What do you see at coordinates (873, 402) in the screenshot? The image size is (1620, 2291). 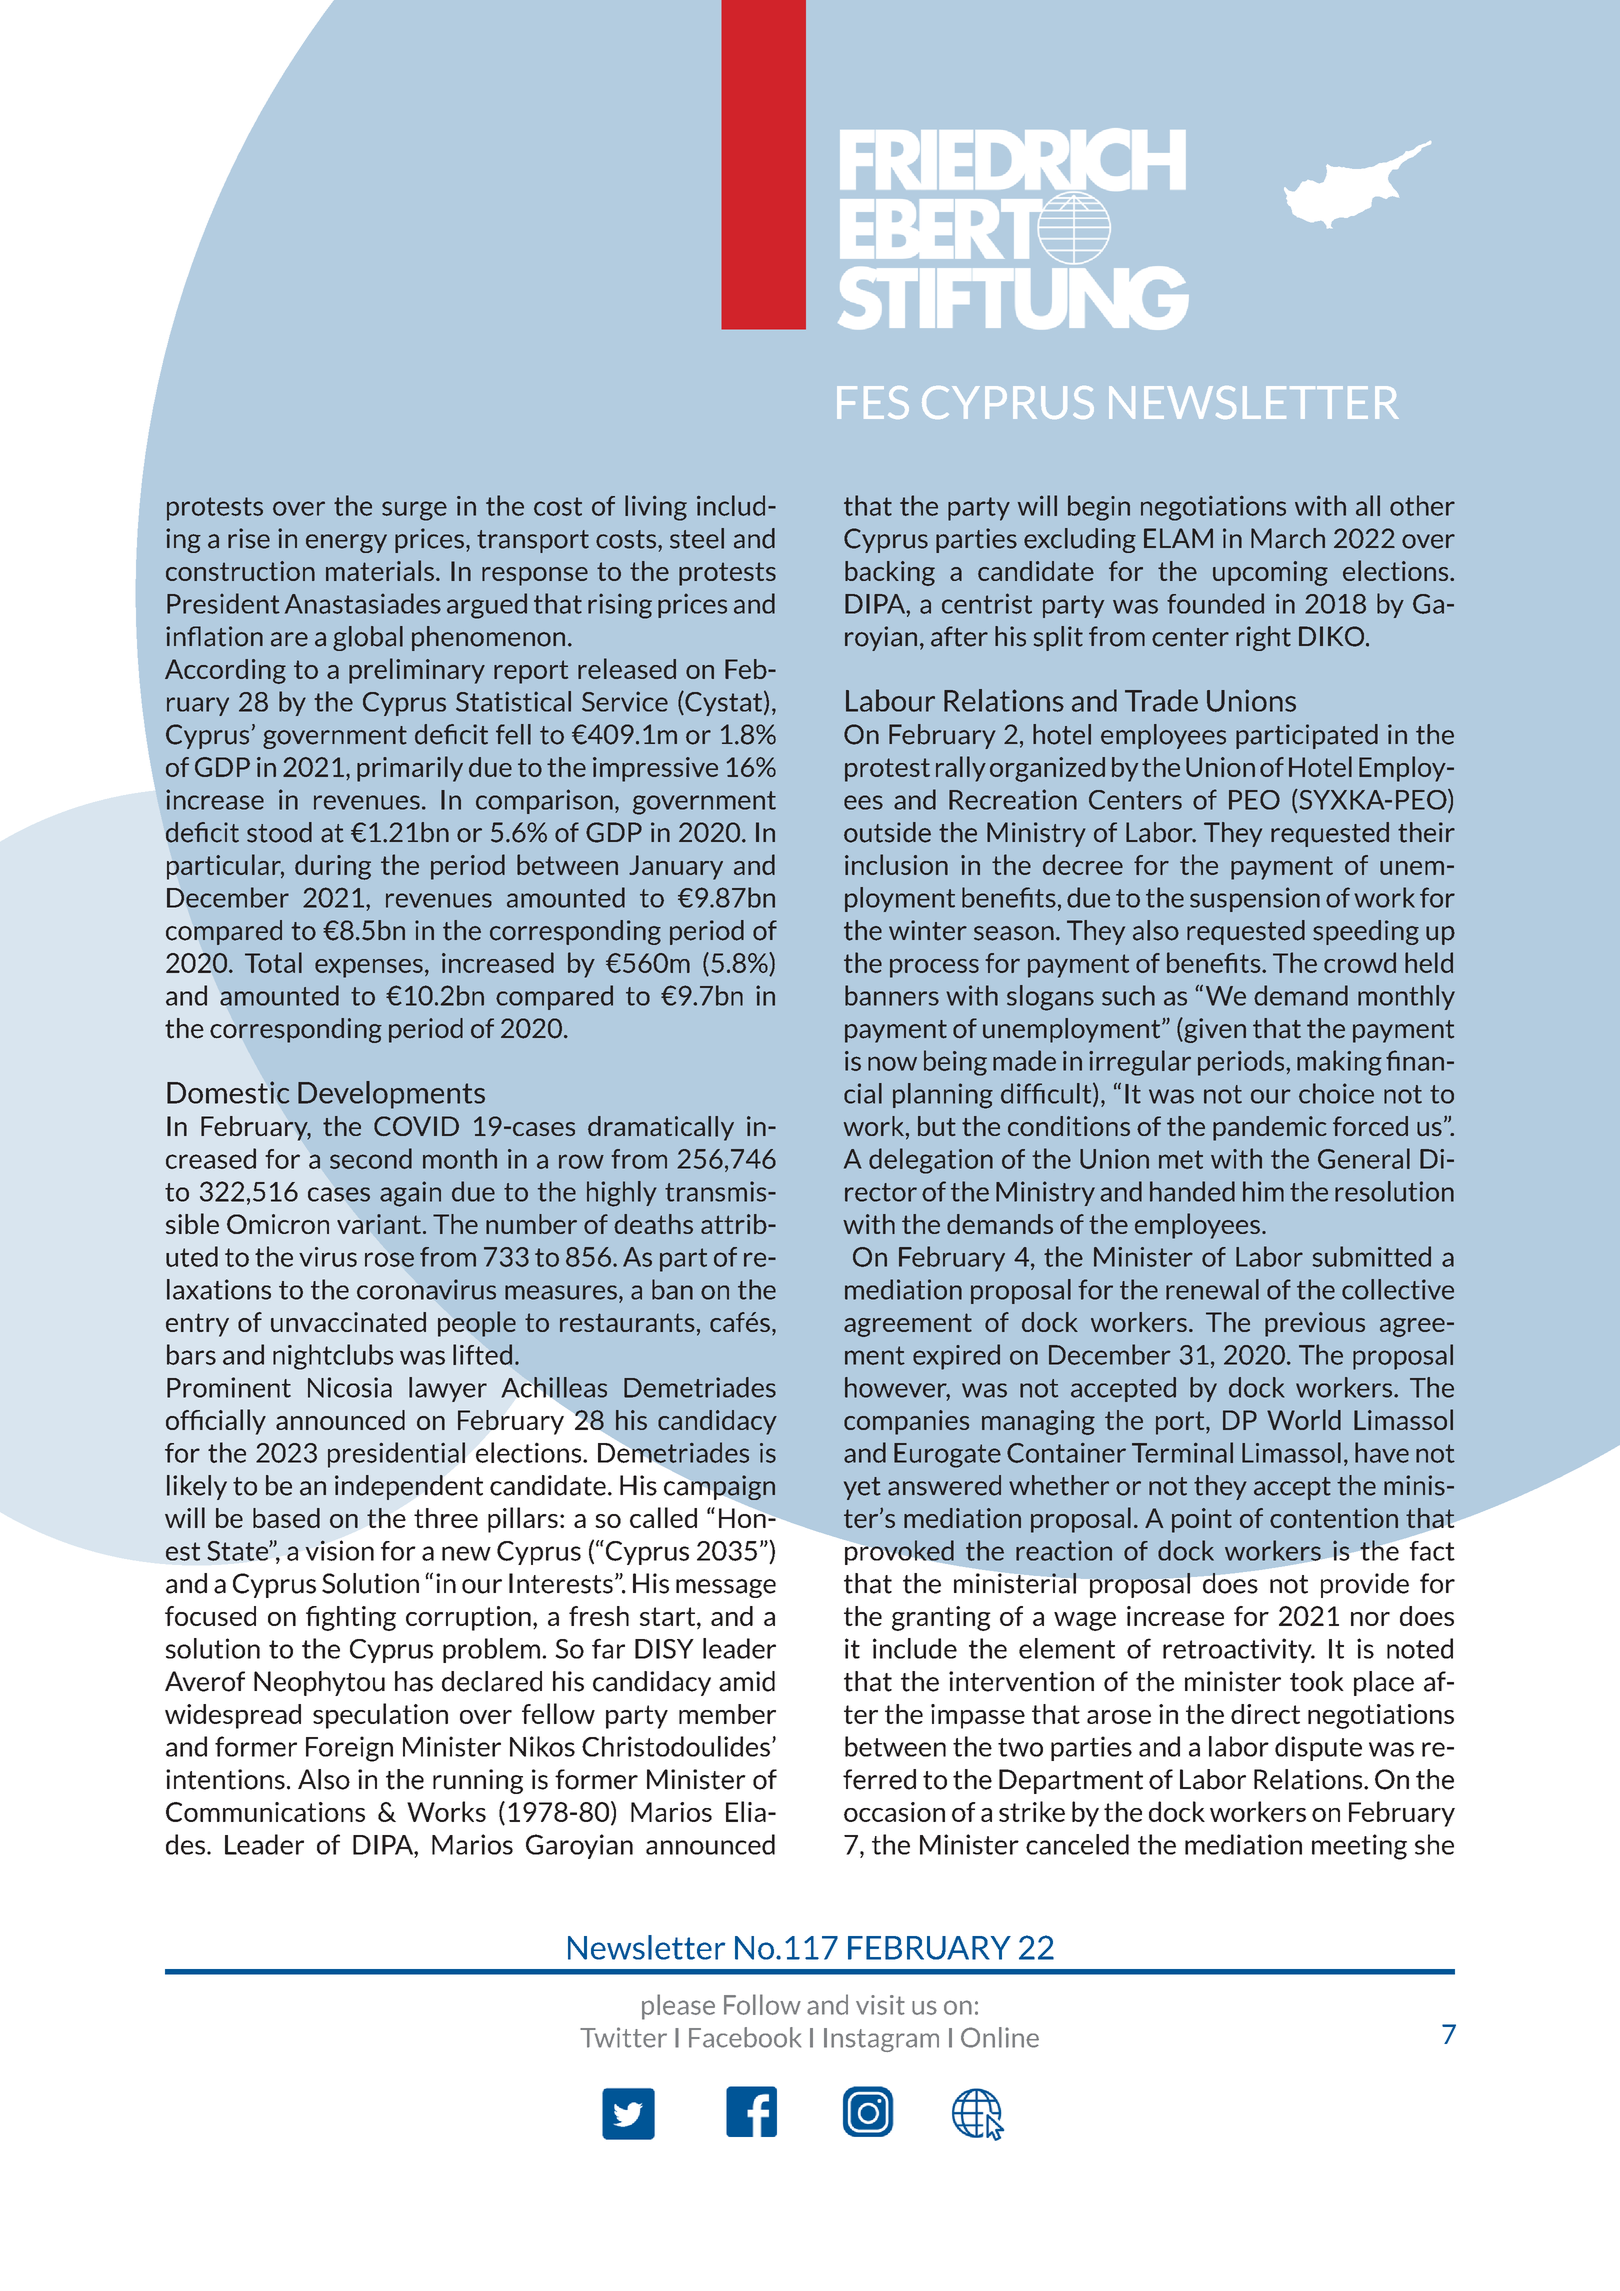 I see `FES` at bounding box center [873, 402].
